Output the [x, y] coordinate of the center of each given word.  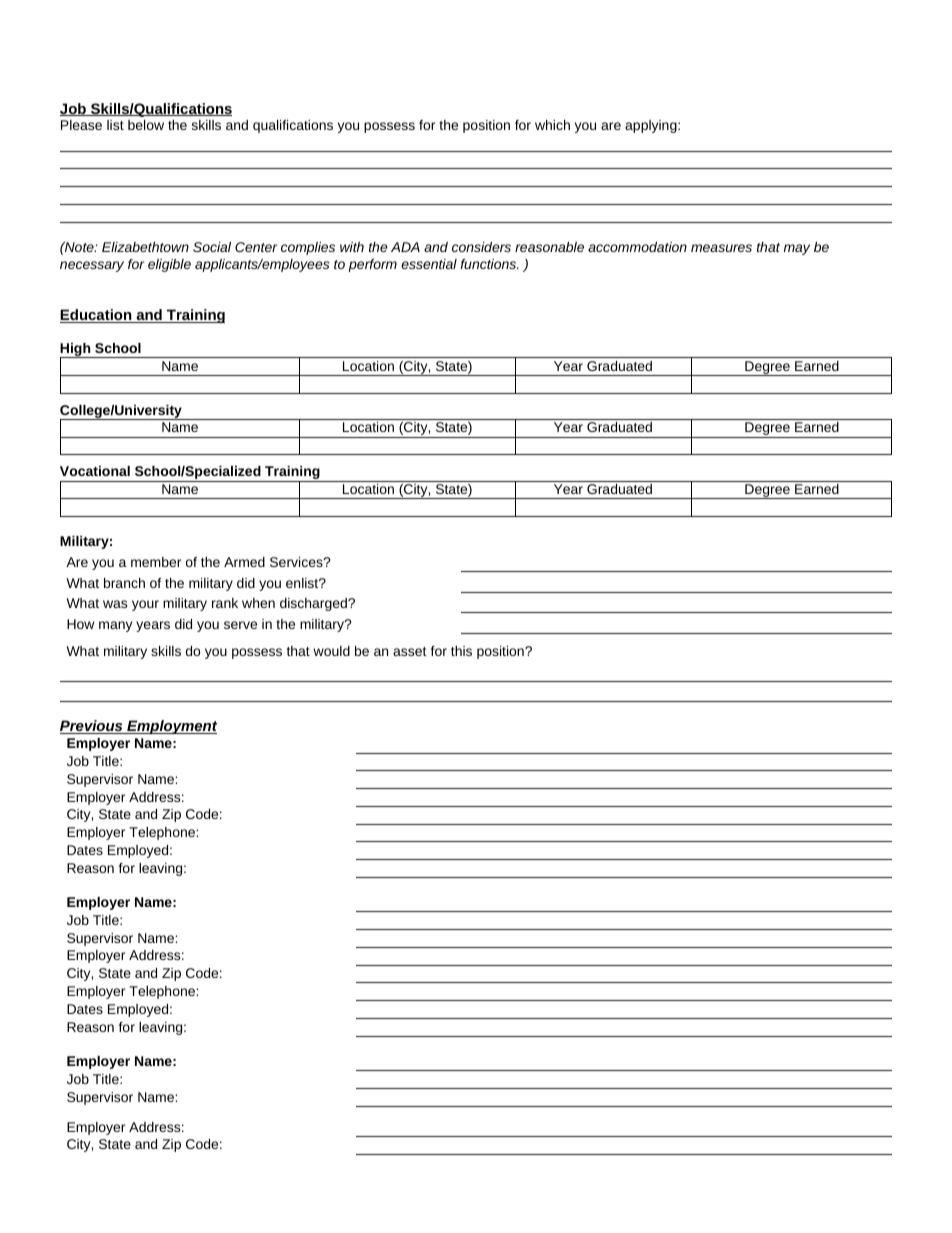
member [156, 562]
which [552, 125]
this [461, 651]
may [797, 249]
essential [429, 264]
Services [297, 562]
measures [721, 248]
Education [97, 316]
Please [81, 125]
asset [410, 651]
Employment [171, 727]
